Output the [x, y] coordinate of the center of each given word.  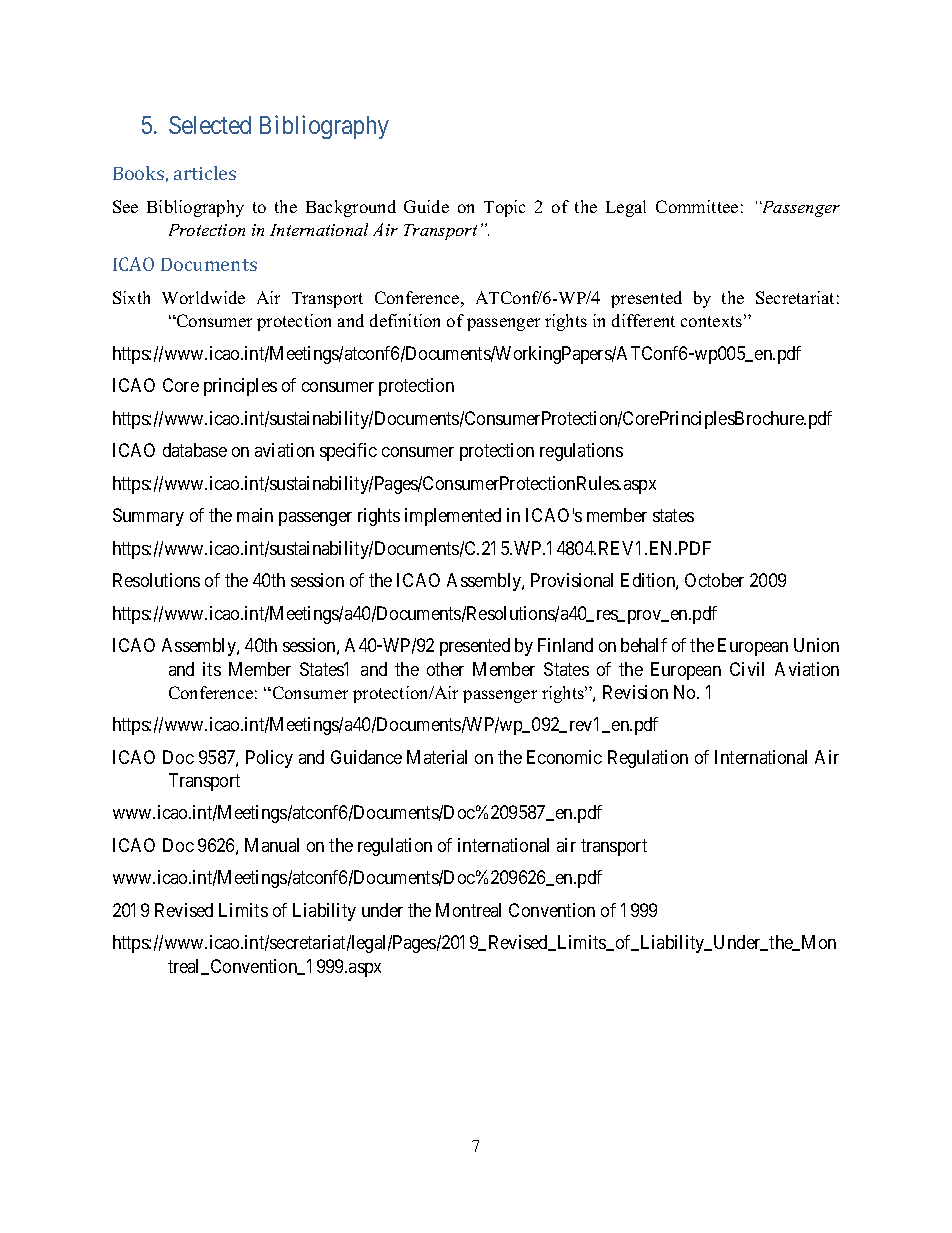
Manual [272, 845]
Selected [210, 125]
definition [405, 320]
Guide [426, 206]
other [445, 669]
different [643, 320]
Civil [747, 669]
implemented [453, 517]
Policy [269, 759]
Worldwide [203, 297]
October [714, 580]
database [195, 450]
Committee [697, 206]
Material [437, 757]
